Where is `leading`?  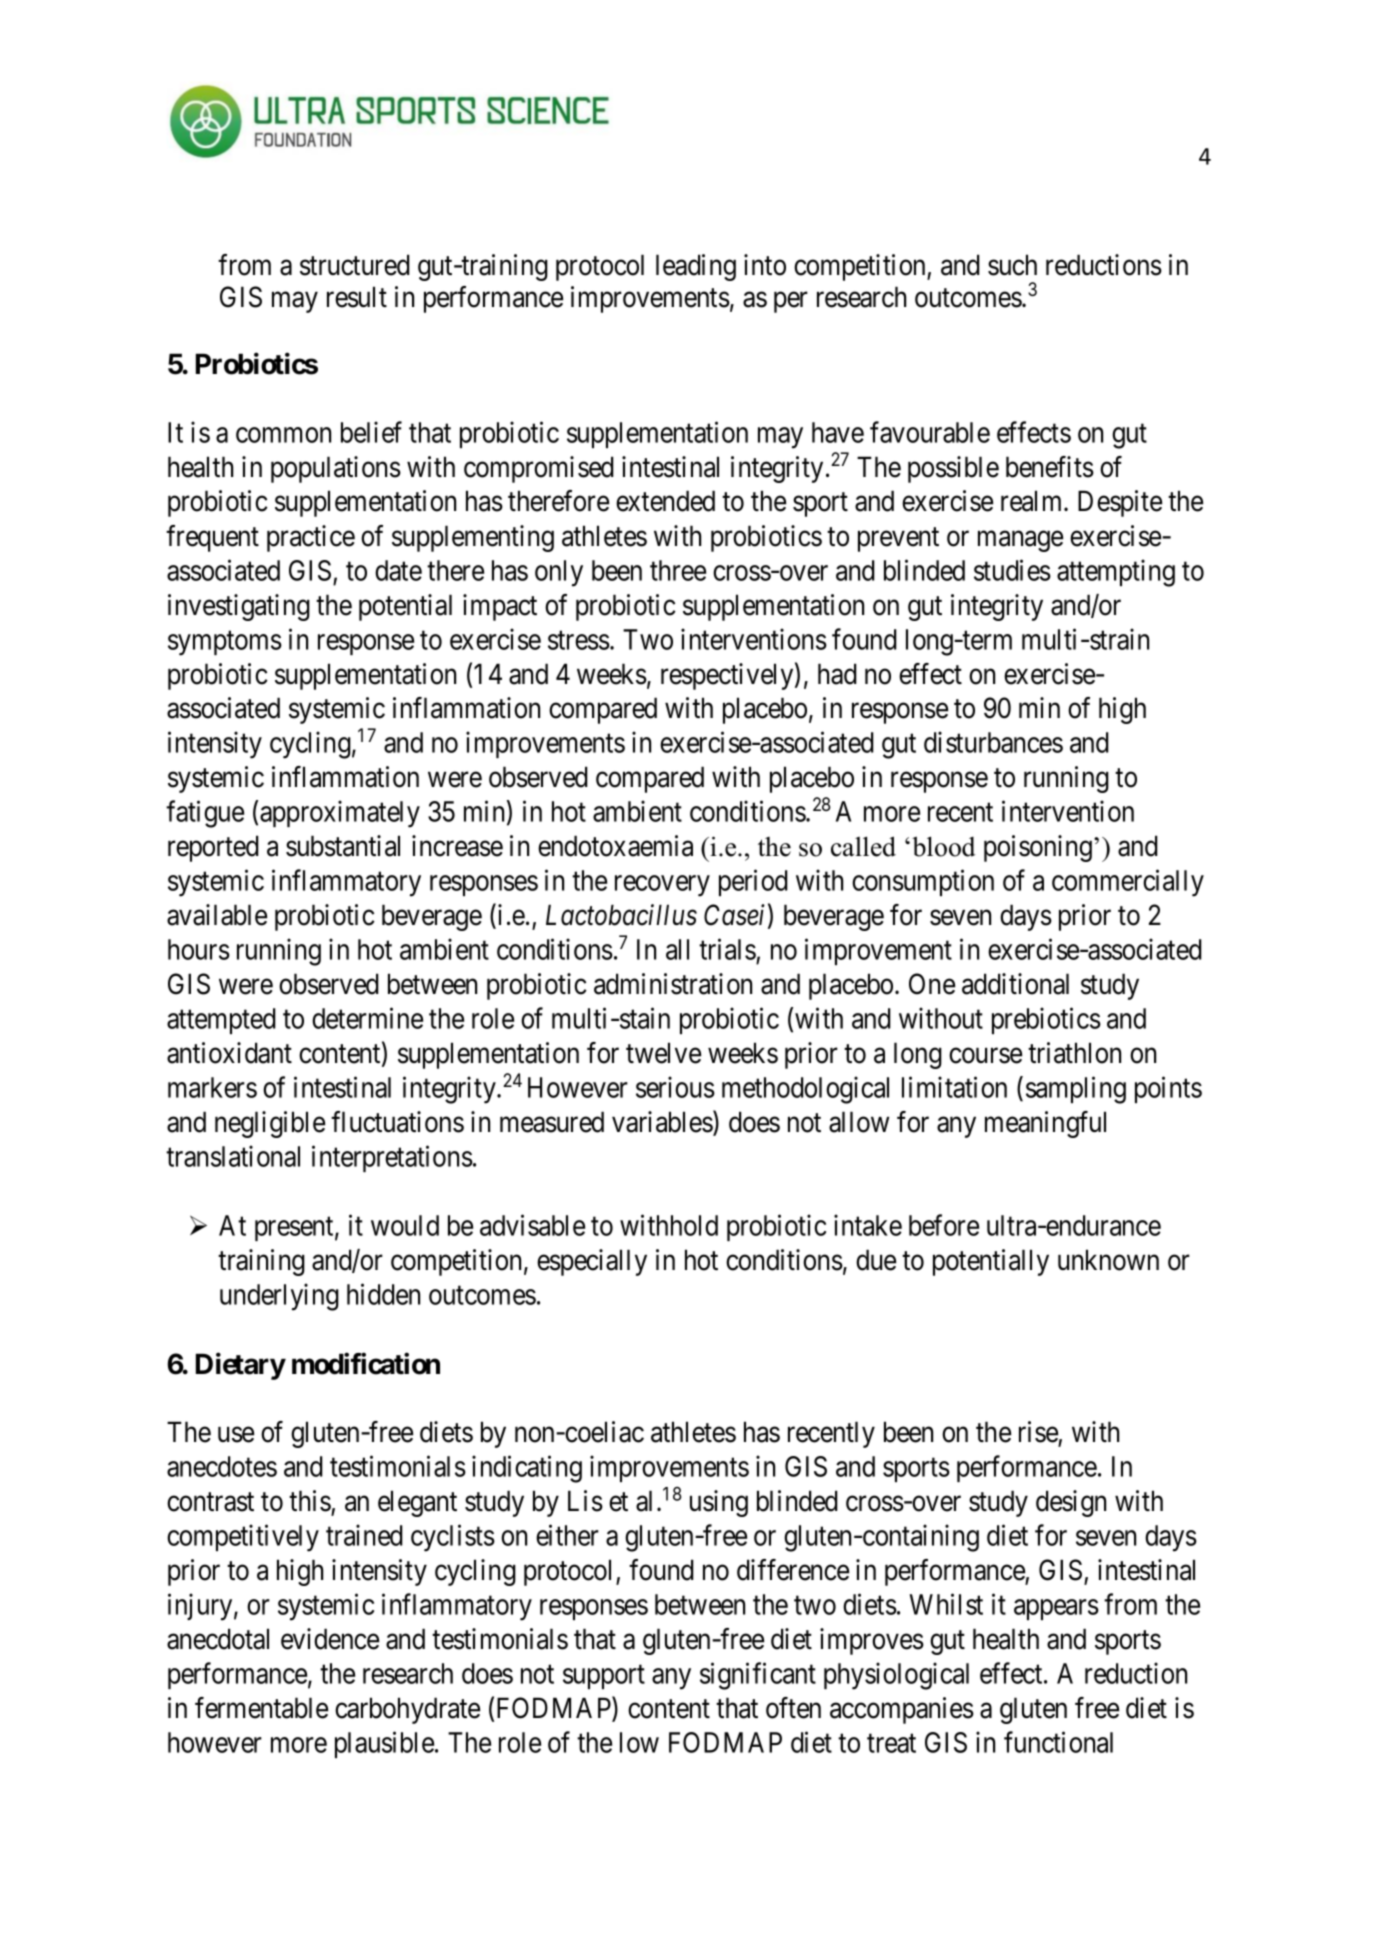 leading is located at coordinates (696, 267).
